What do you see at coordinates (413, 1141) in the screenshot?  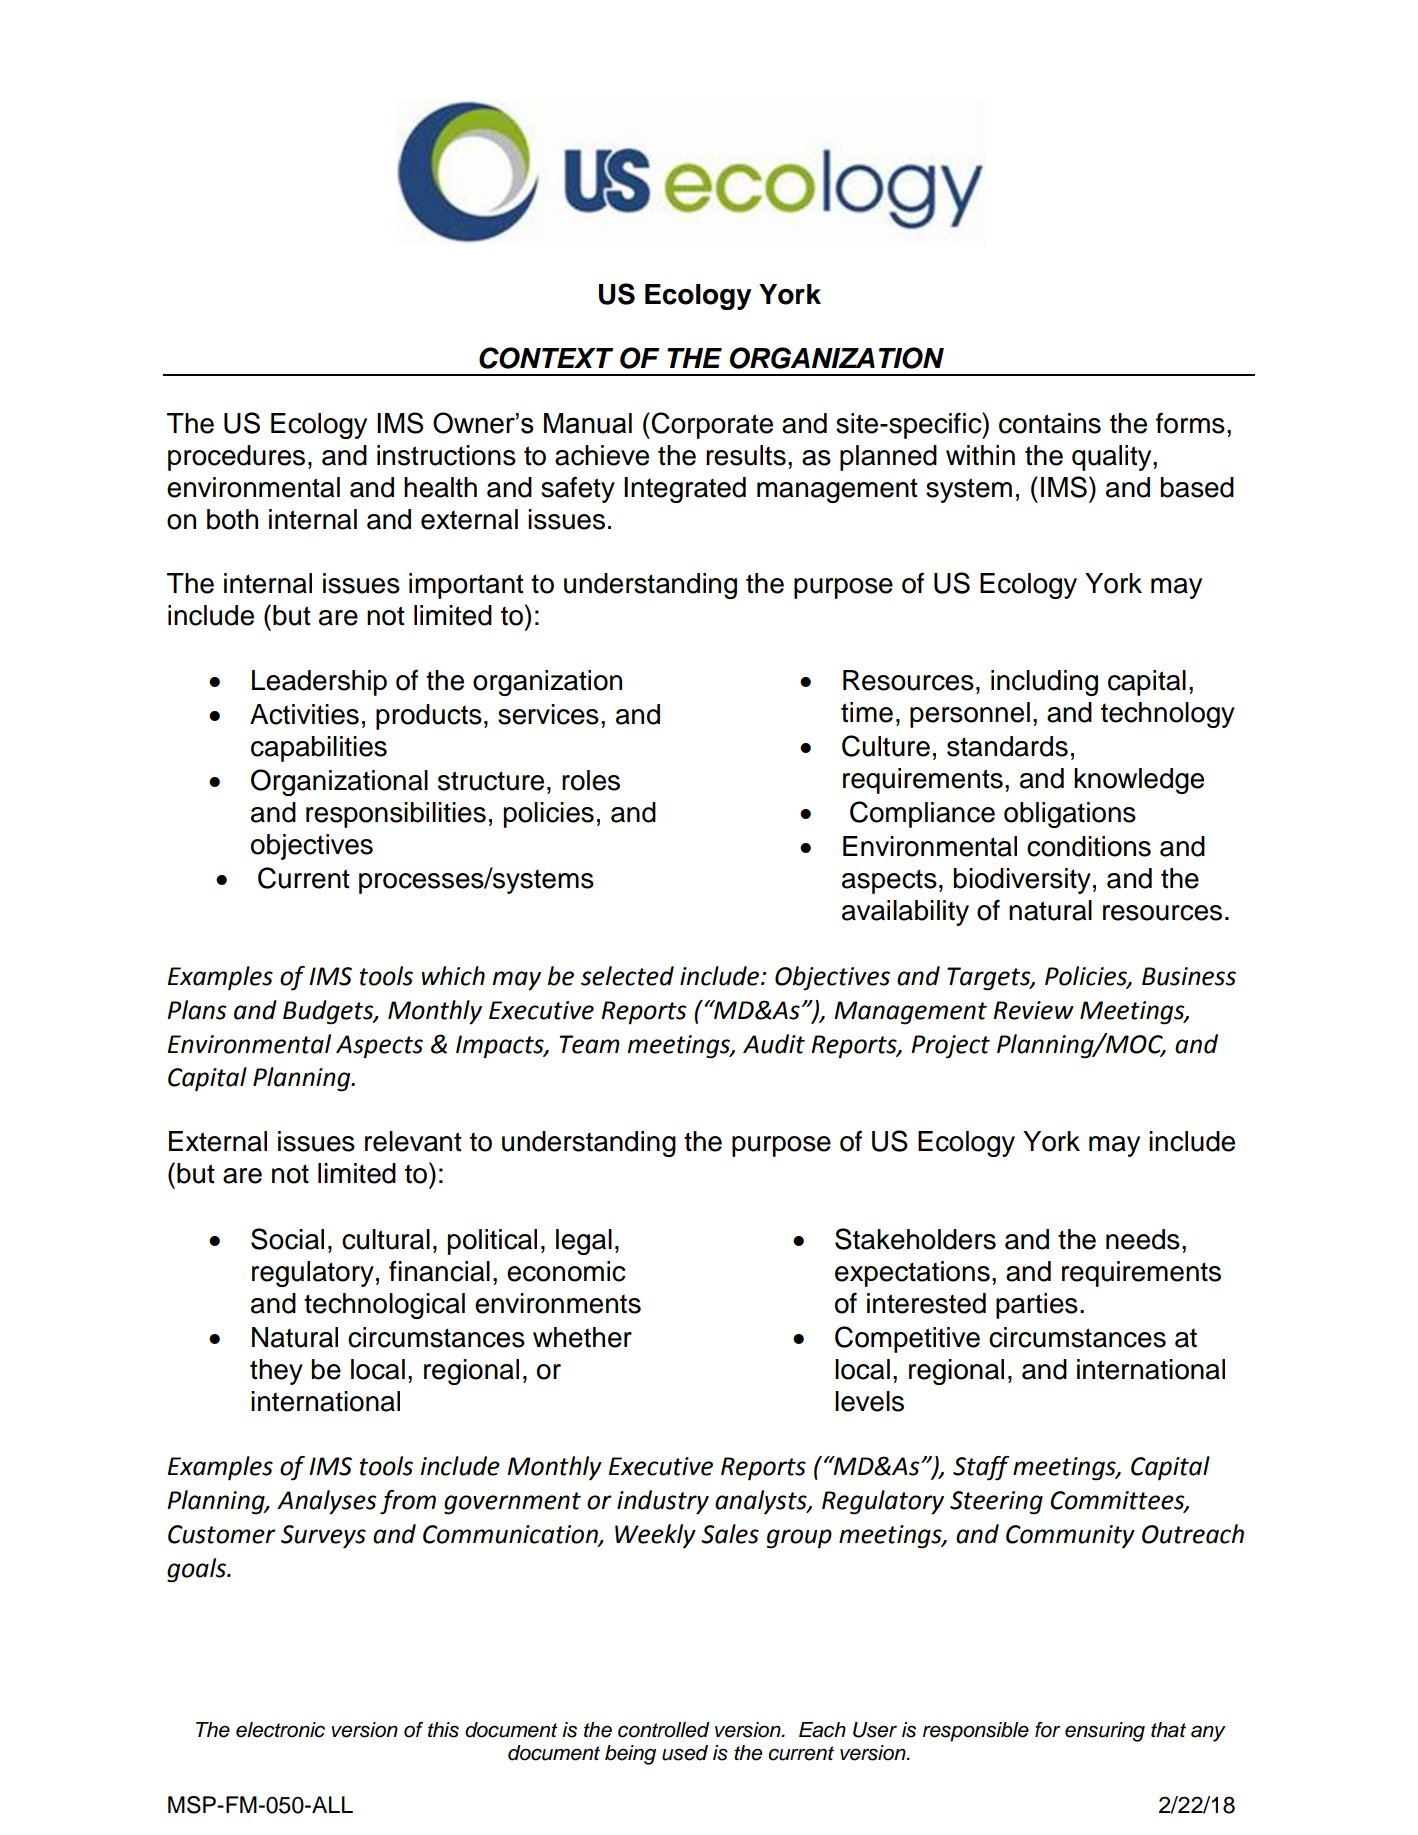 I see `relevant` at bounding box center [413, 1141].
